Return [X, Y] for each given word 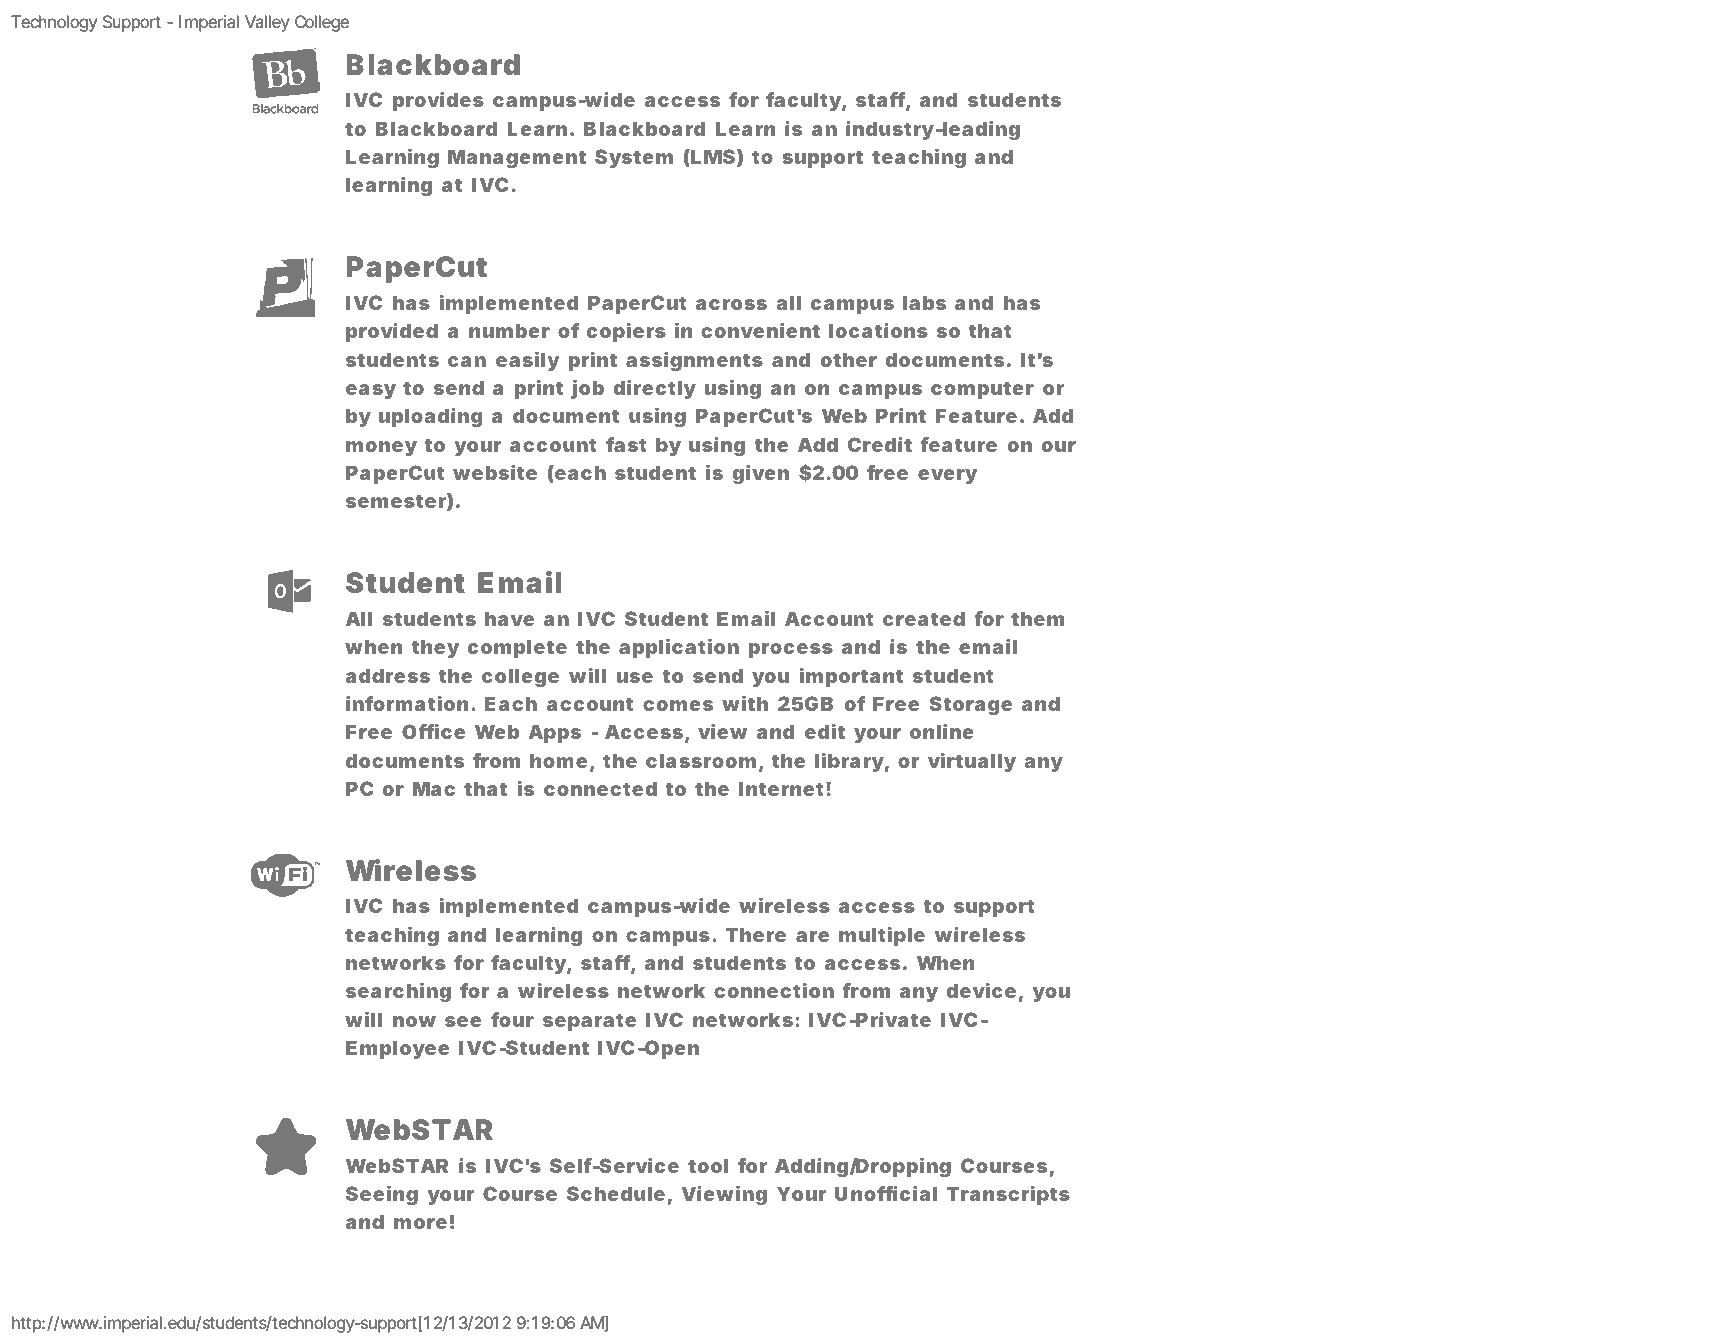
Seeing [382, 1195]
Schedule [616, 1193]
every [947, 476]
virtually [972, 762]
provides [438, 101]
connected [600, 788]
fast [626, 444]
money [381, 448]
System [634, 158]
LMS [712, 158]
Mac [434, 788]
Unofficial [886, 1193]
